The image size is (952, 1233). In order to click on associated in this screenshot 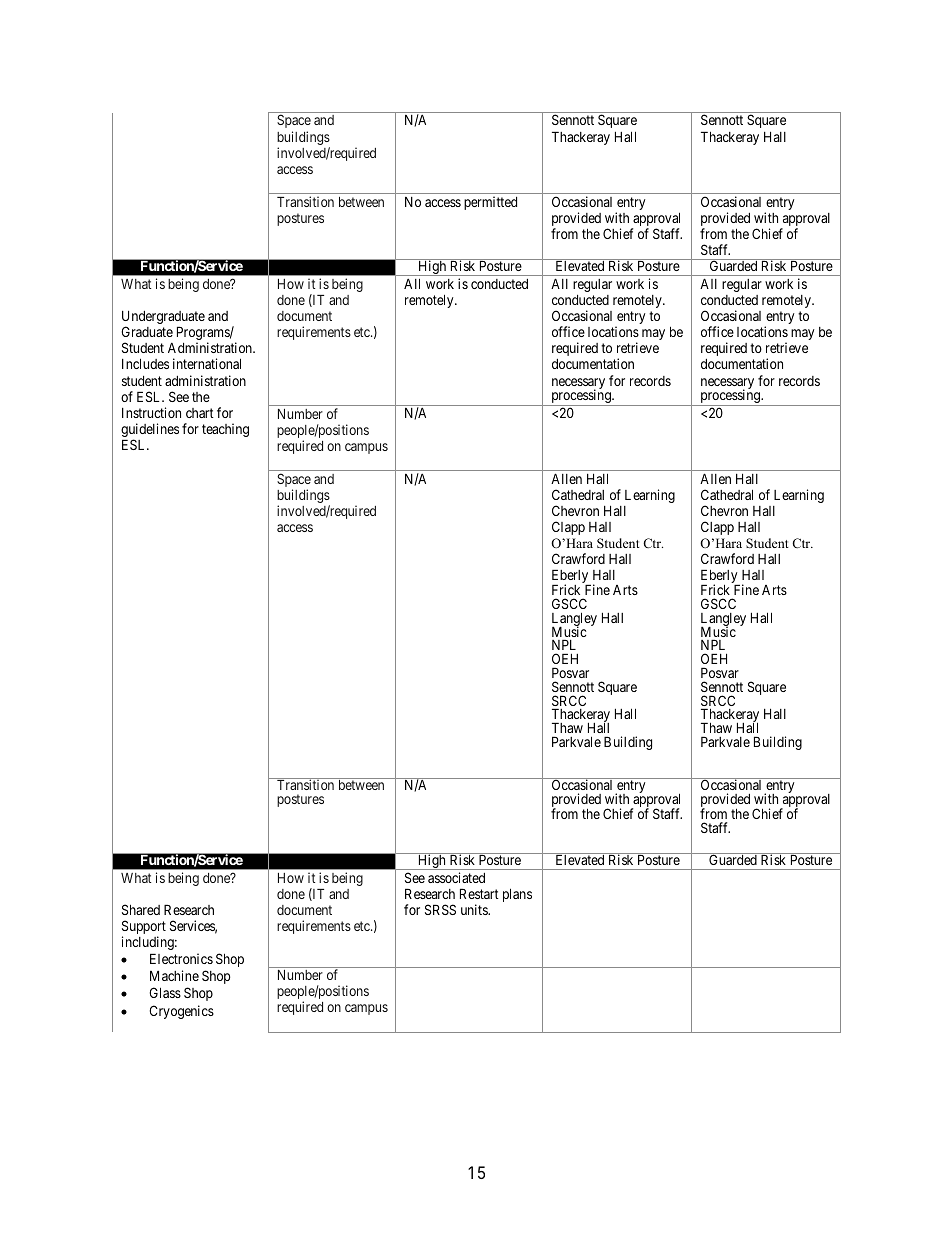, I will do `click(456, 877)`.
